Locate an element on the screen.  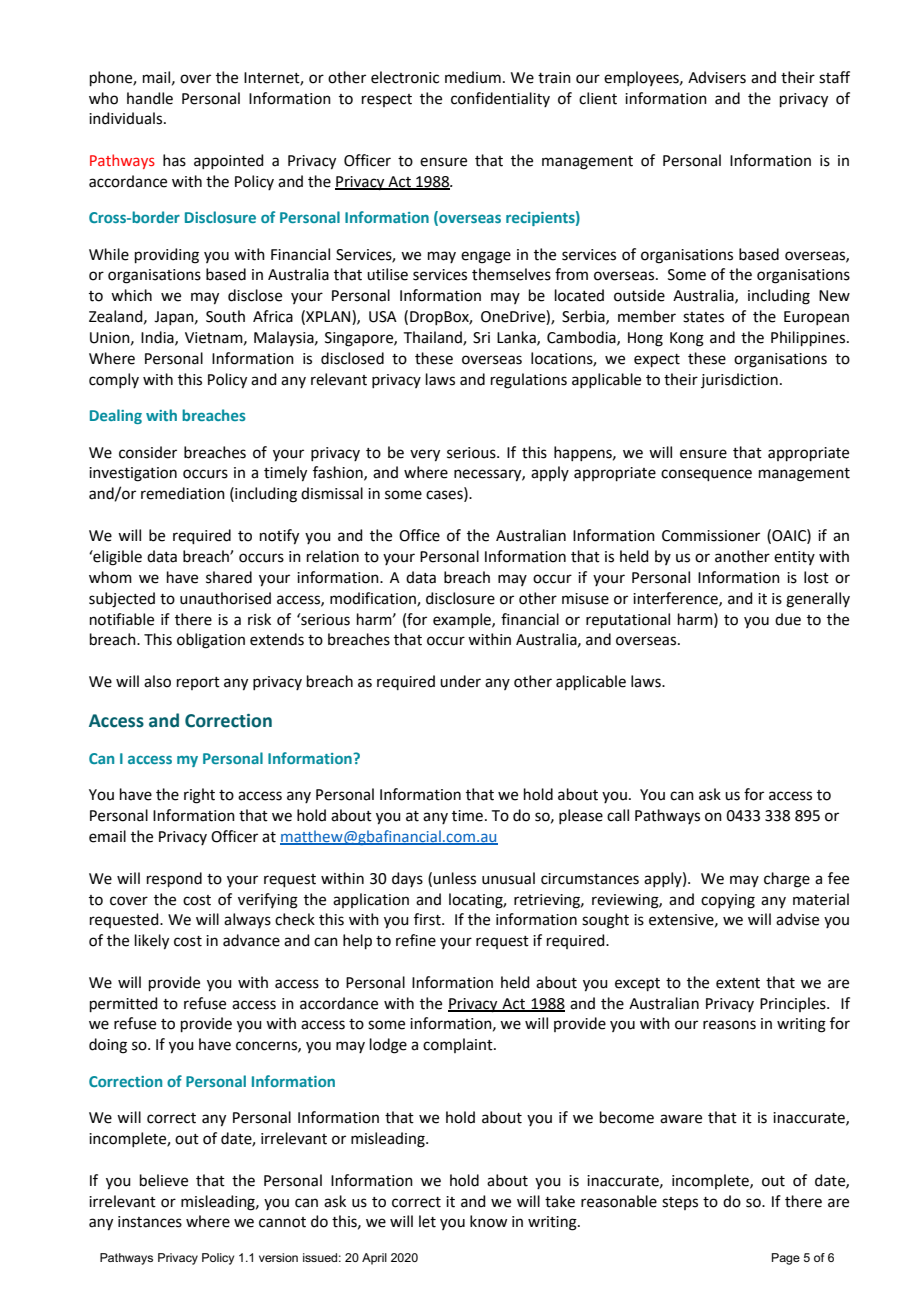
handle is located at coordinates (150, 98).
